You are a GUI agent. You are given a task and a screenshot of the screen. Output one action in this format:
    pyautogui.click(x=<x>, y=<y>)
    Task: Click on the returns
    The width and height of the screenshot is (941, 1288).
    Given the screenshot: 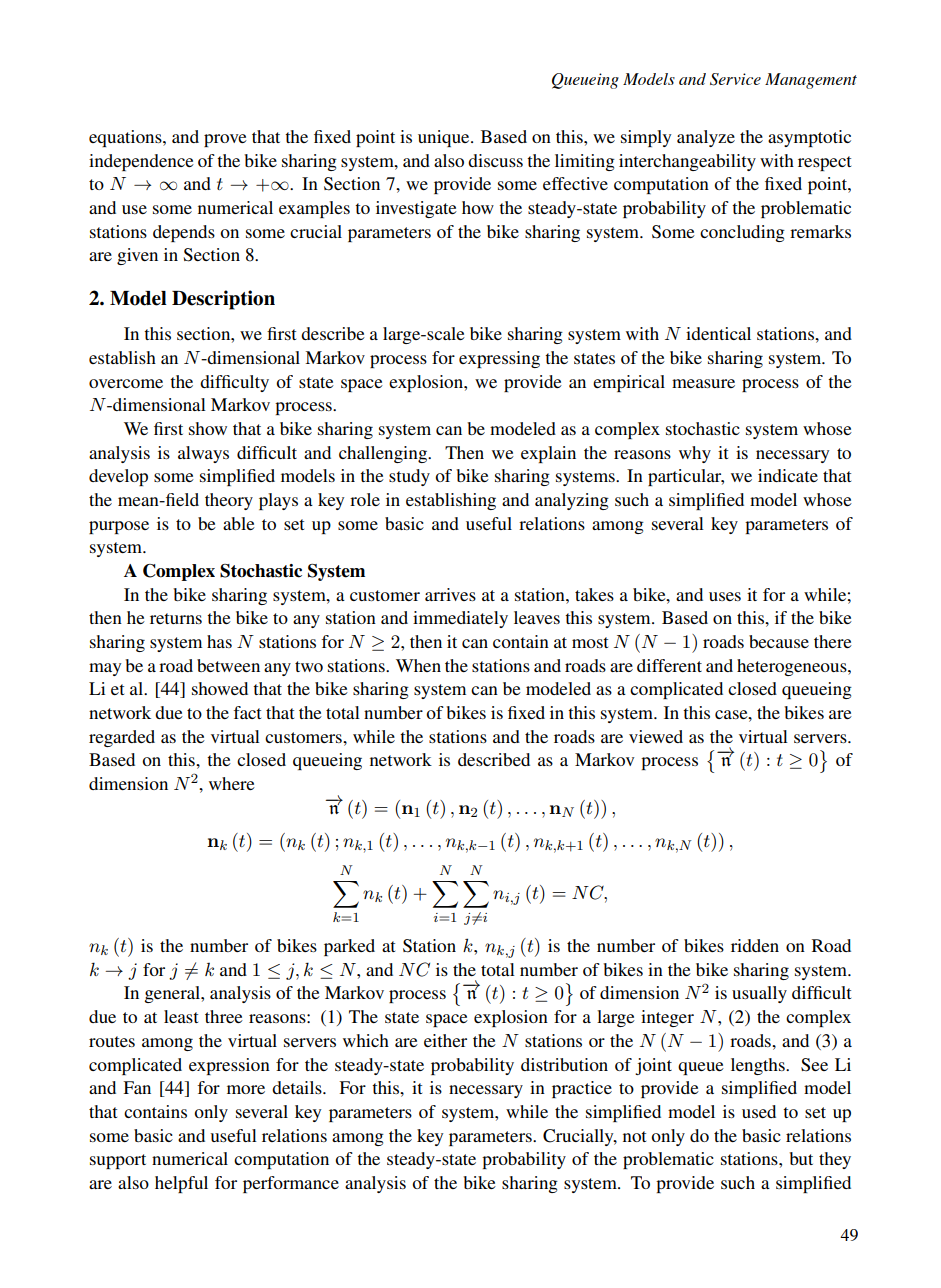 What is the action you would take?
    pyautogui.click(x=176, y=618)
